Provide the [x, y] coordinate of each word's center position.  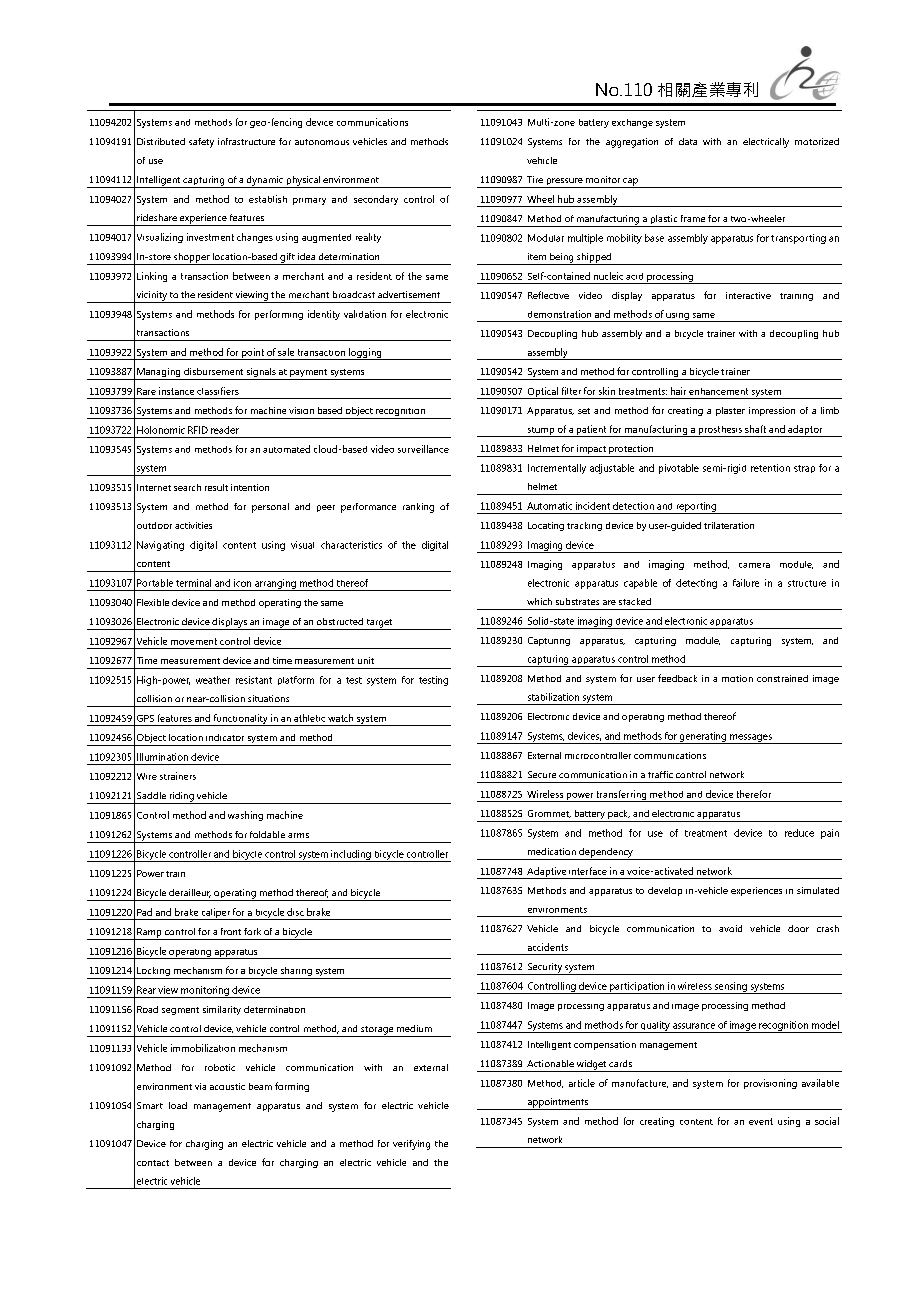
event [761, 1121]
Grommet [549, 814]
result [216, 487]
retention [770, 468]
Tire [535, 179]
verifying [411, 1145]
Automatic [549, 506]
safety [201, 143]
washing [245, 816]
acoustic [227, 1086]
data [688, 141]
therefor [754, 794]
